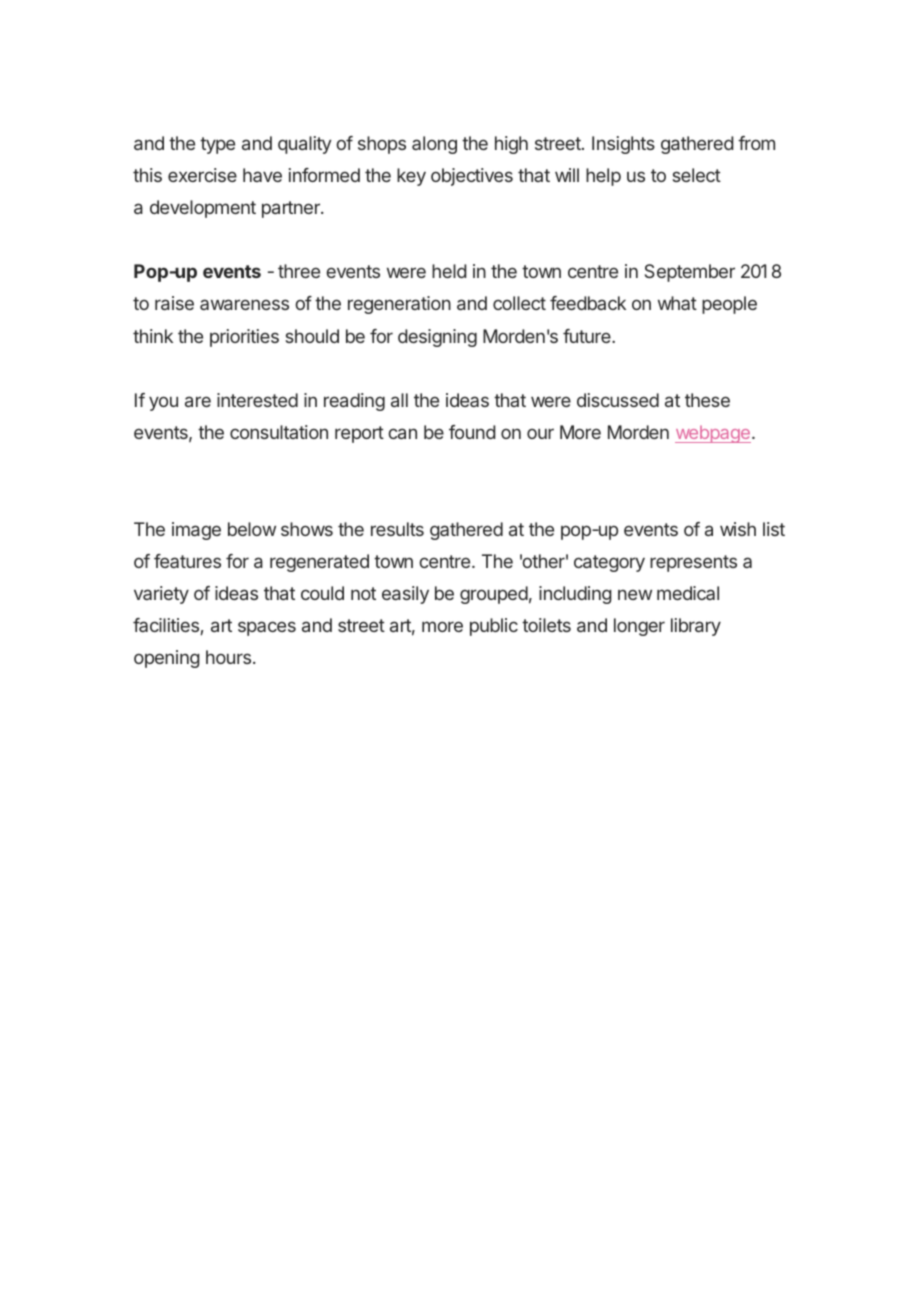 Image resolution: width=924 pixels, height=1308 pixels. Describe the element at coordinates (696, 175) in the screenshot. I see `select` at that location.
